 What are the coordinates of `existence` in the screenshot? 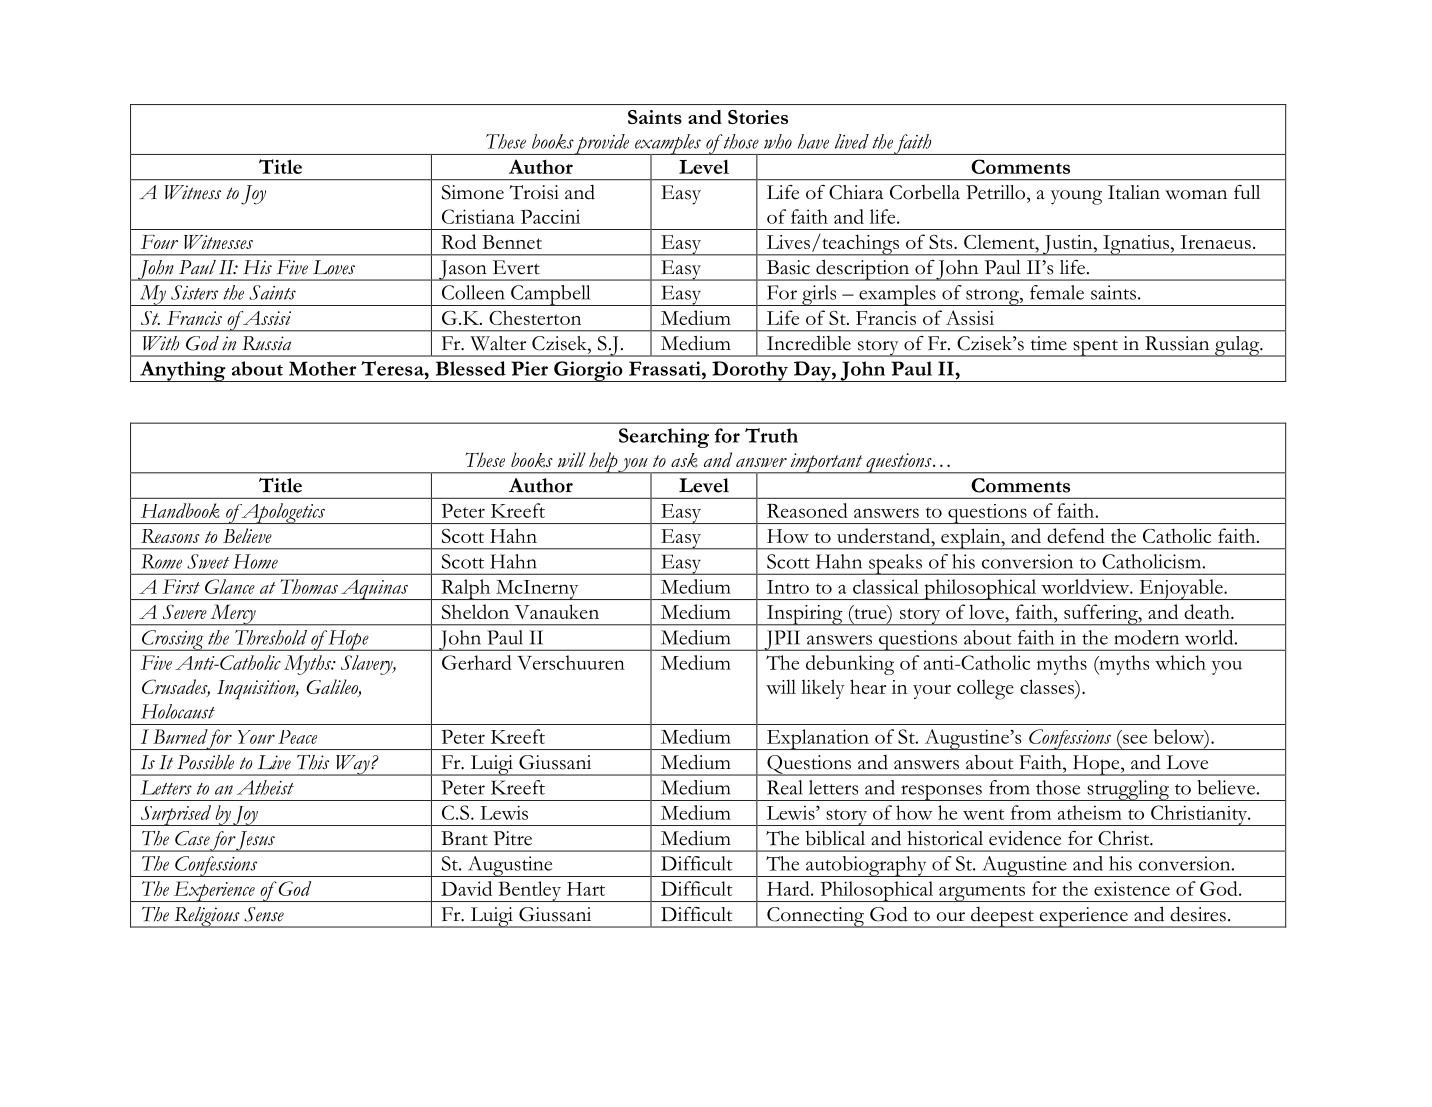 It's located at (1132, 888).
